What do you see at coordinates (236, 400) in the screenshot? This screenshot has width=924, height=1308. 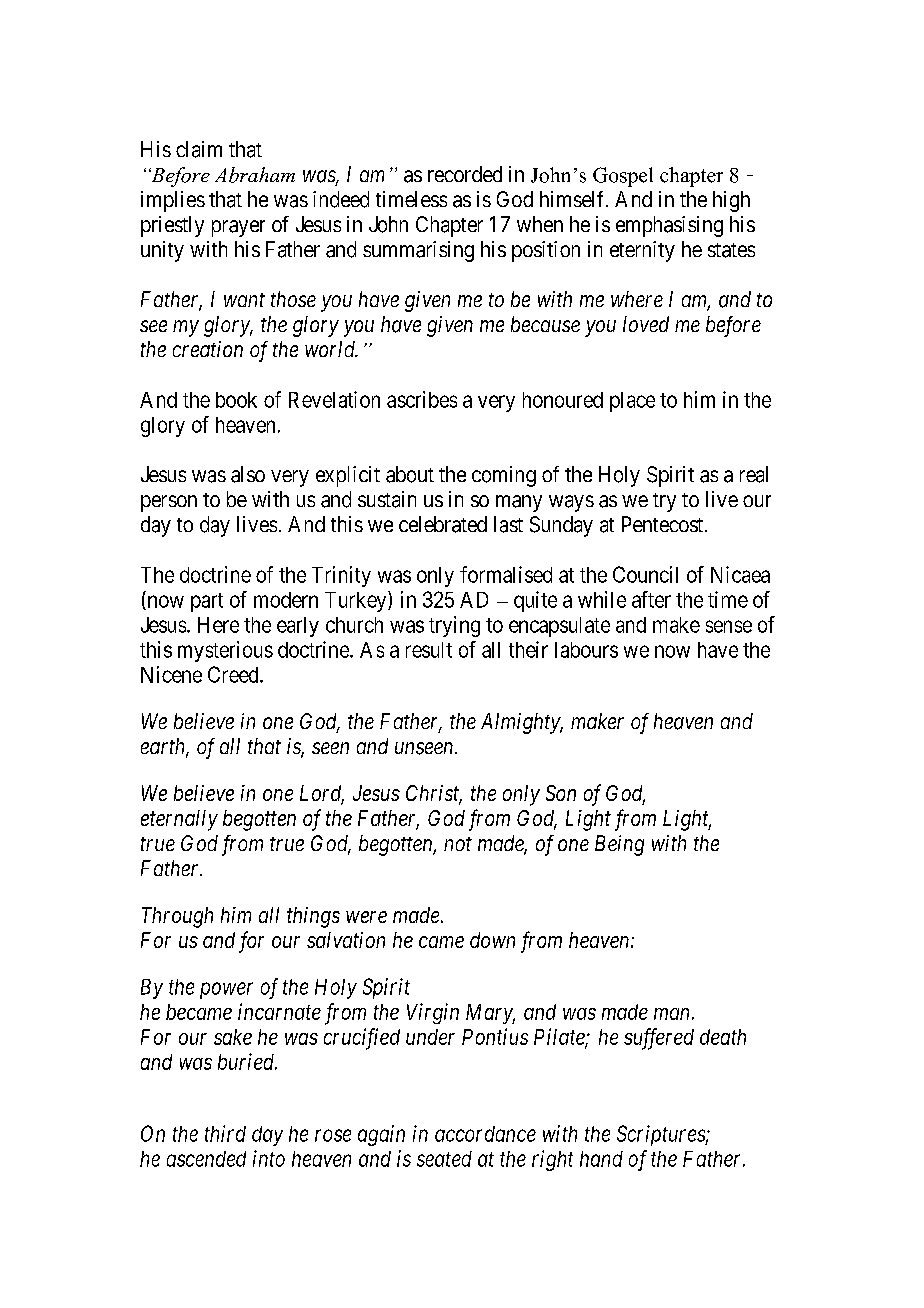 I see `book` at bounding box center [236, 400].
